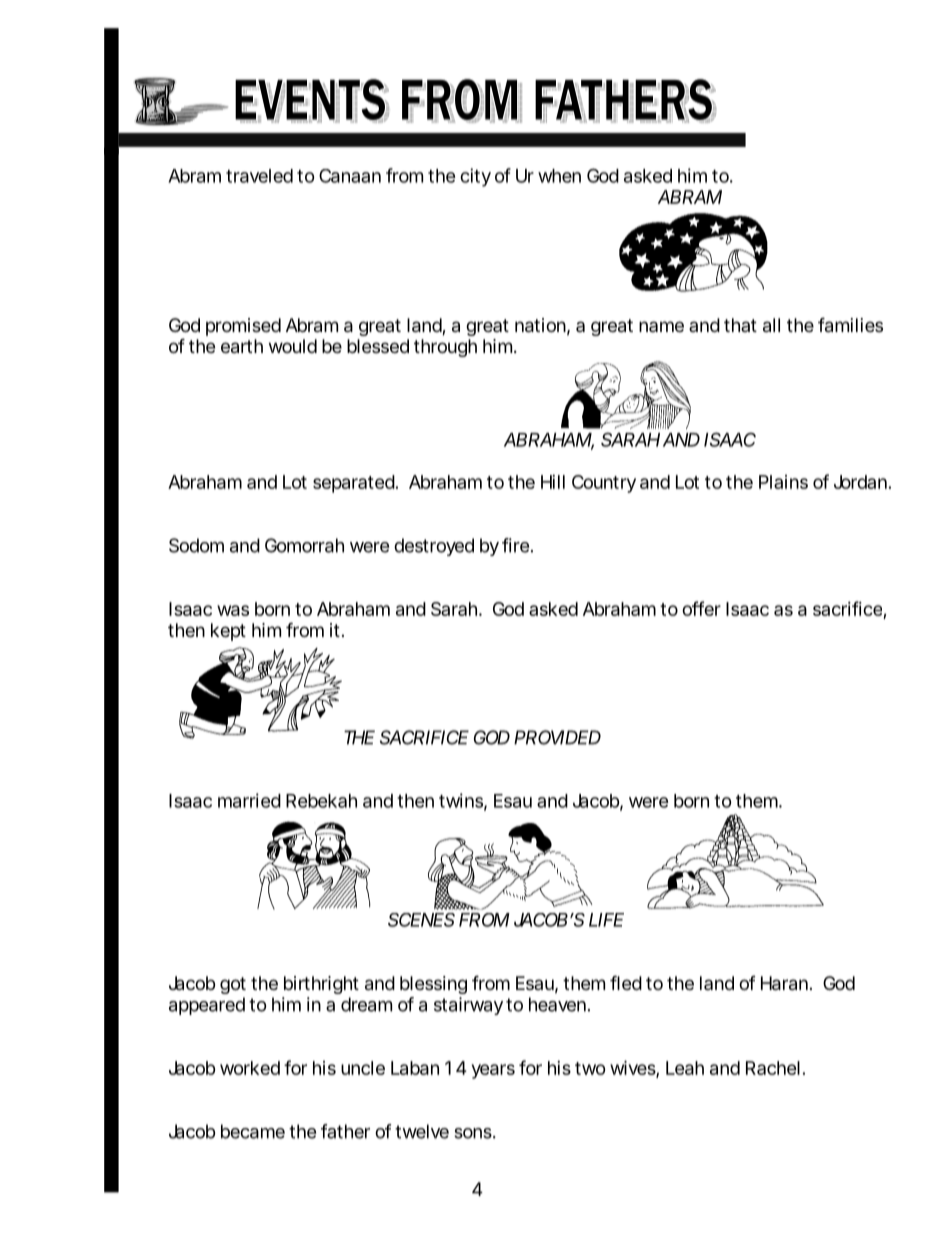 The height and width of the page is (1233, 952). What do you see at coordinates (228, 632) in the page?
I see `kept` at bounding box center [228, 632].
